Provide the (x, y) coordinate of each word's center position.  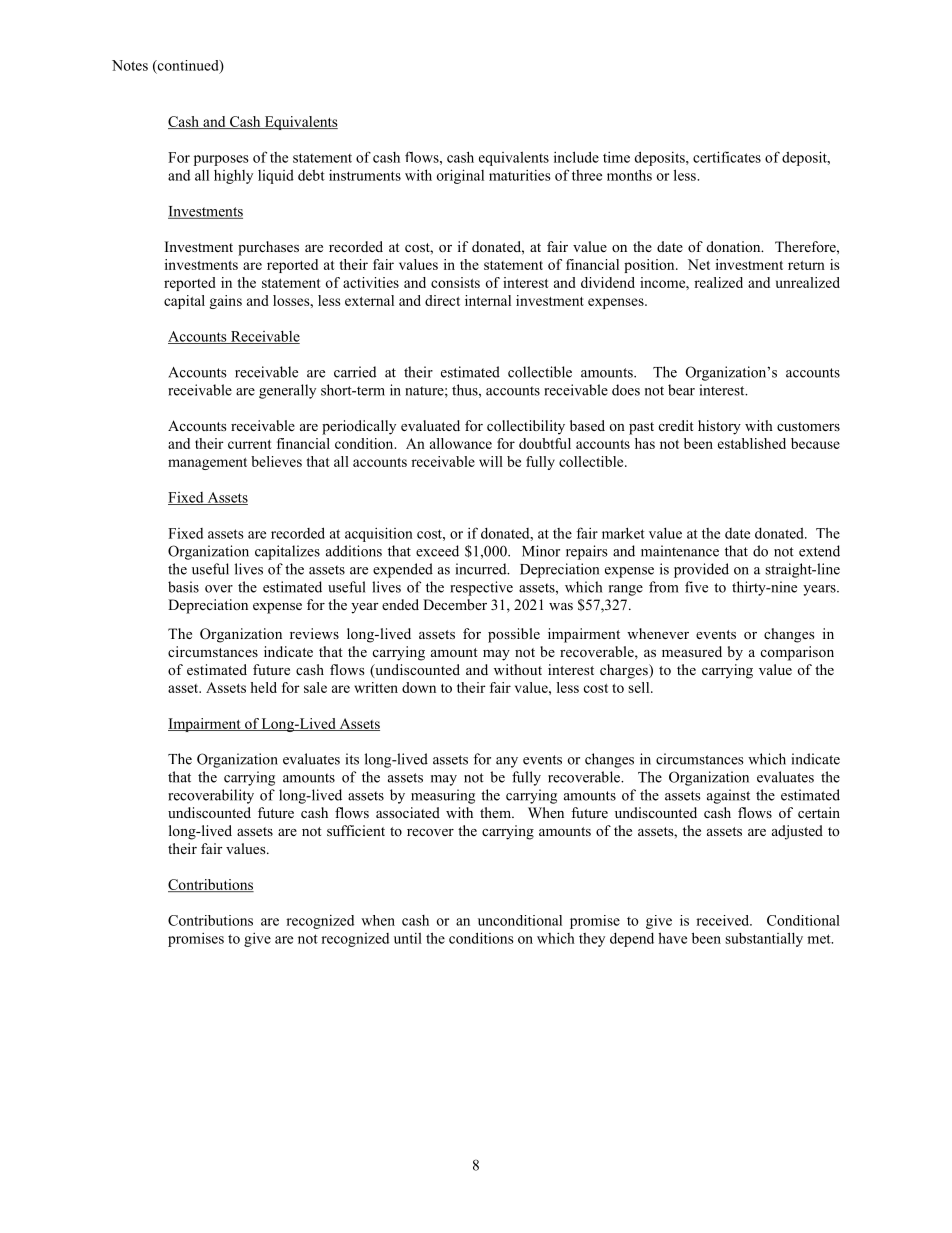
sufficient (356, 830)
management (207, 464)
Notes (130, 65)
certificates (727, 157)
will (491, 461)
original (460, 176)
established (752, 443)
